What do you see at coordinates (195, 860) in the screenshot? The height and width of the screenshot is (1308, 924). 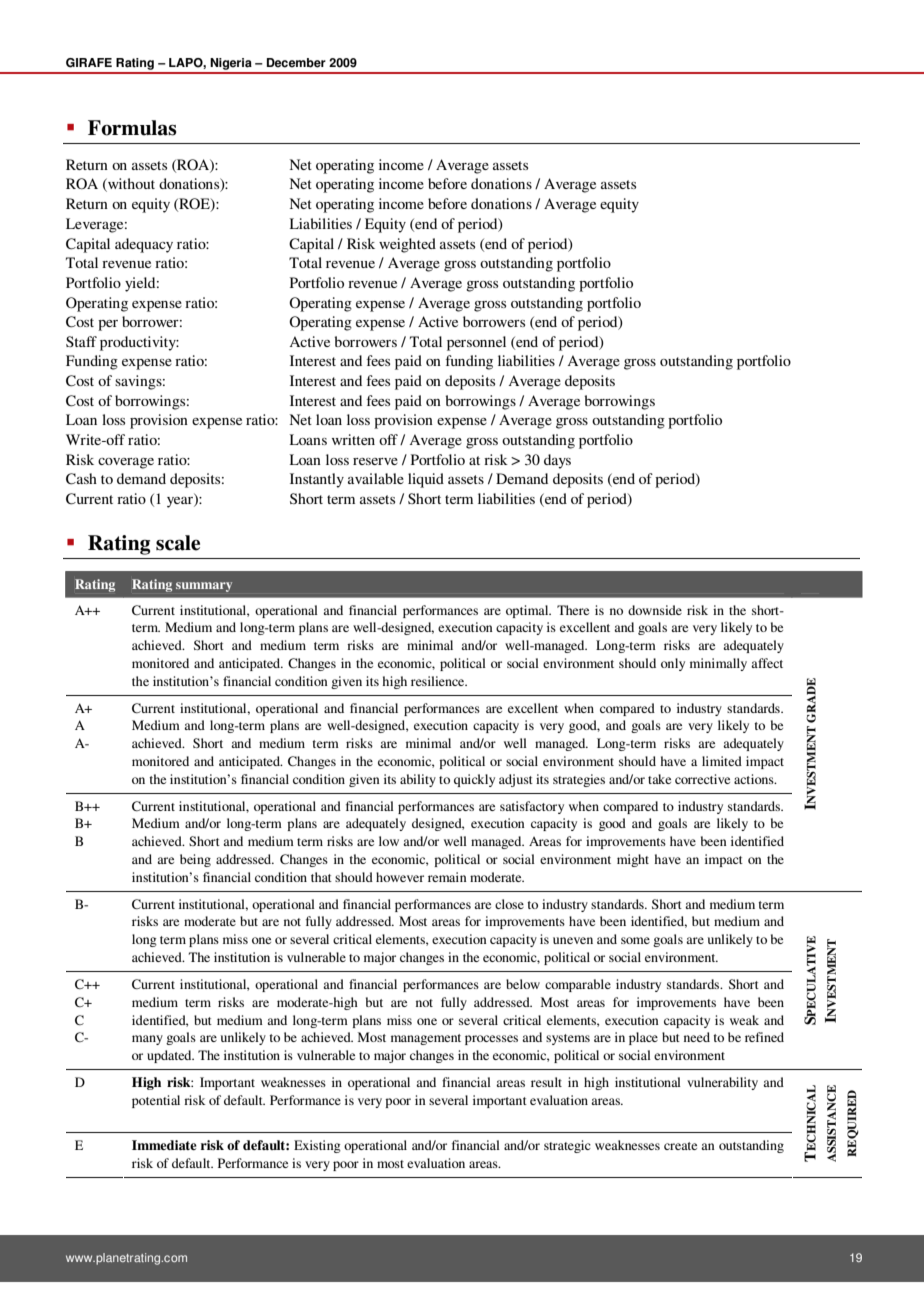 I see `being` at bounding box center [195, 860].
